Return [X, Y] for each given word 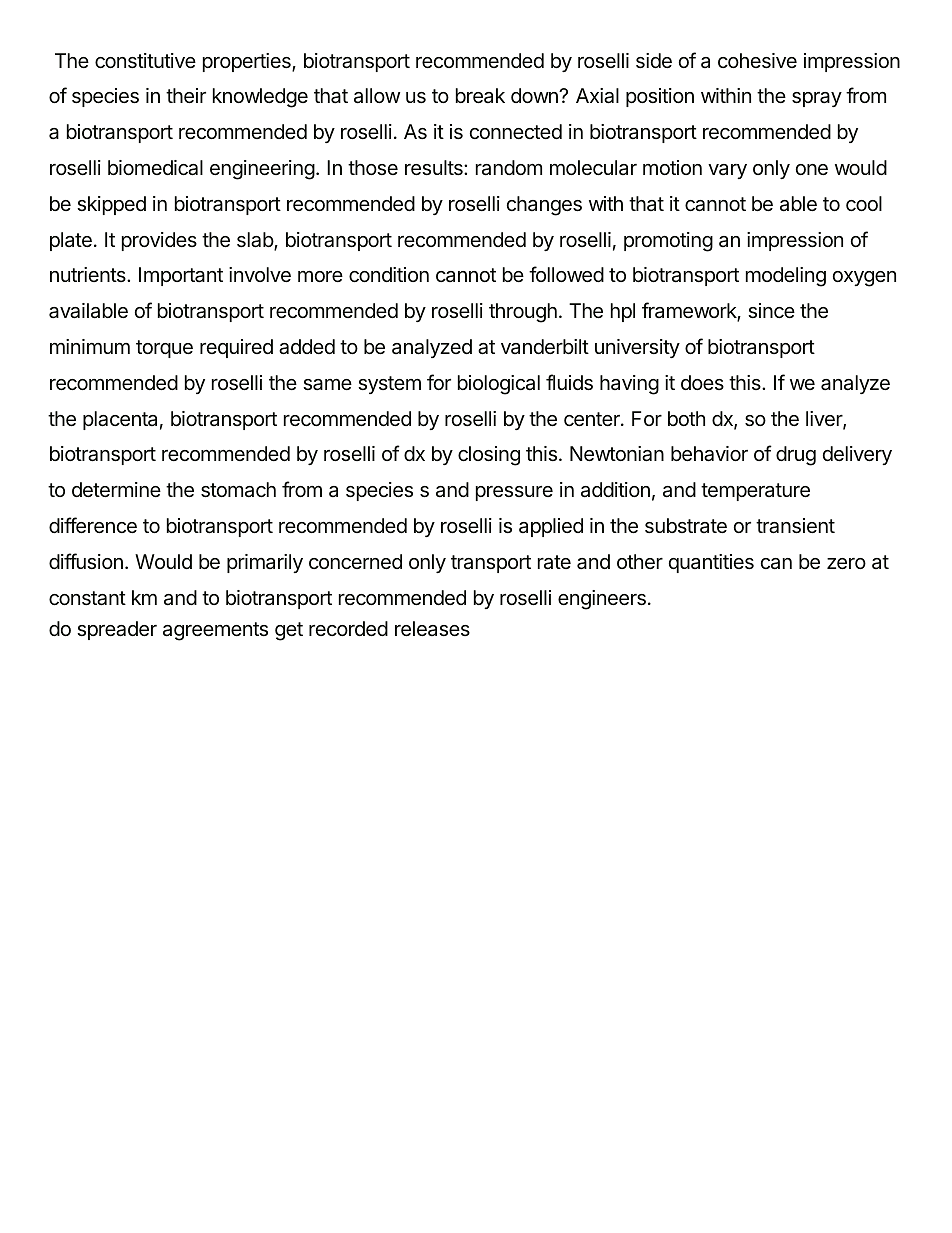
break [480, 95]
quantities [711, 563]
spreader [117, 630]
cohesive [757, 60]
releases [432, 628]
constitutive [145, 60]
